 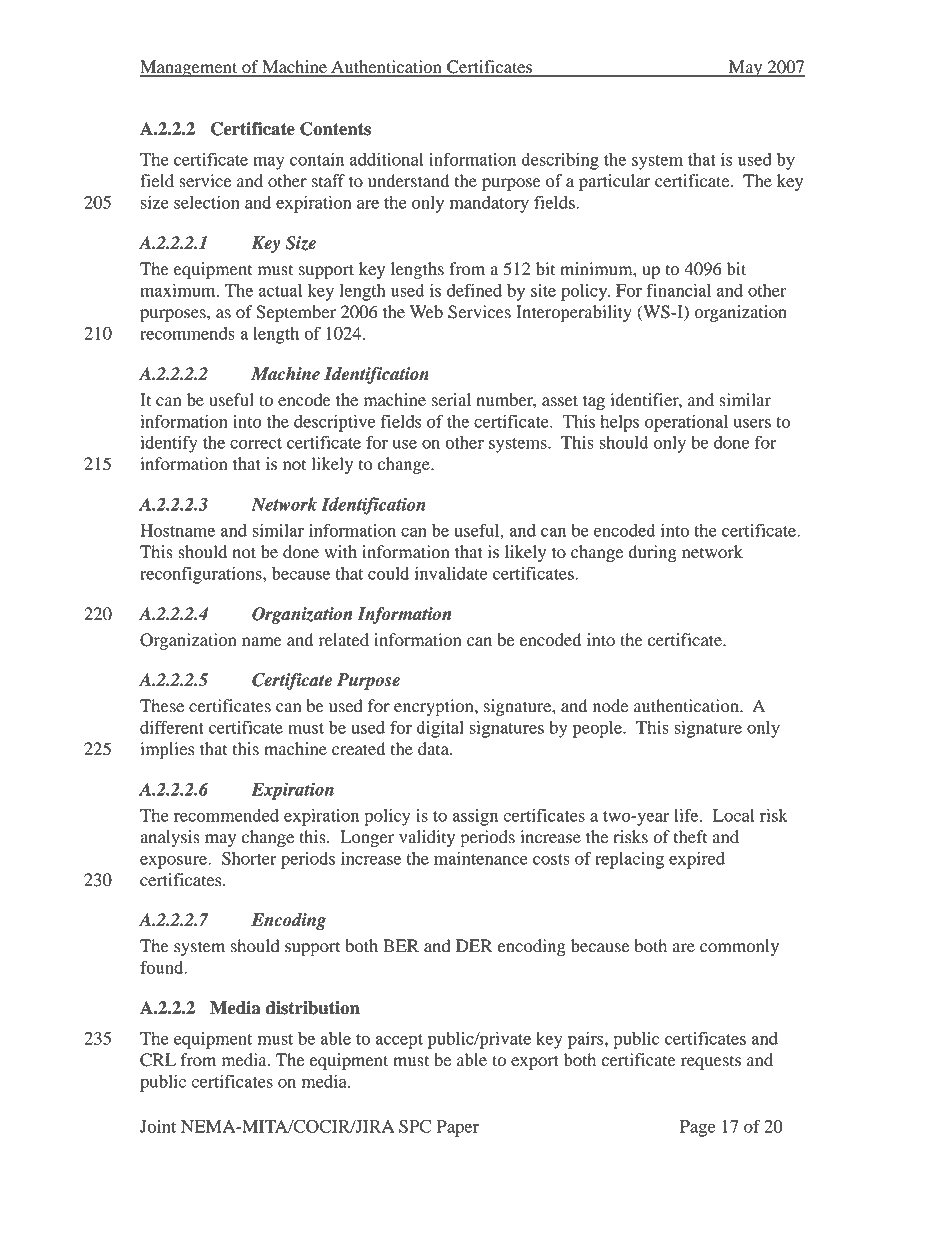 What do you see at coordinates (190, 68) in the image?
I see `Management` at bounding box center [190, 68].
